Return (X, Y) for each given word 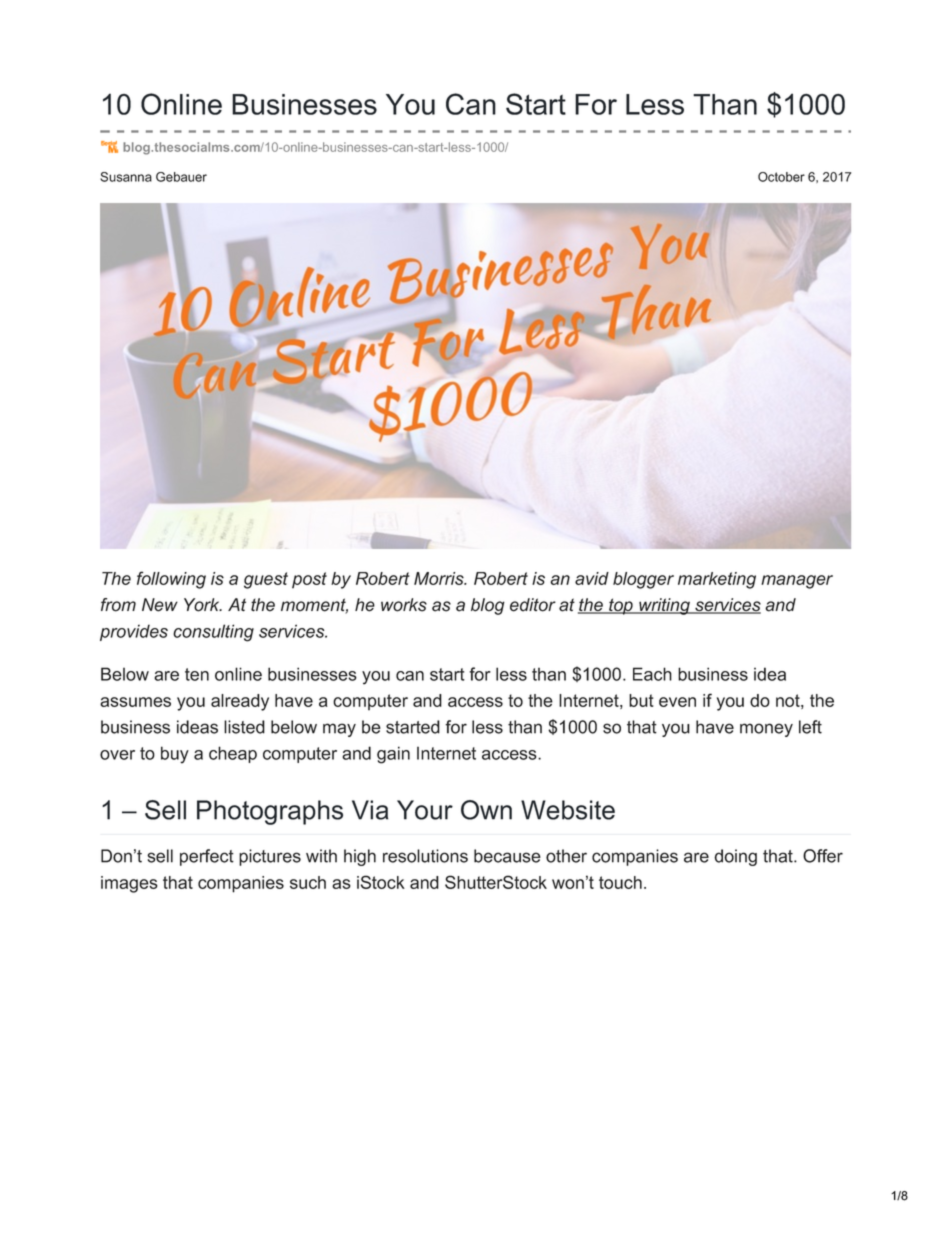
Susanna (126, 177)
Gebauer (181, 177)
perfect (207, 857)
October (781, 177)
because (507, 856)
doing (735, 857)
